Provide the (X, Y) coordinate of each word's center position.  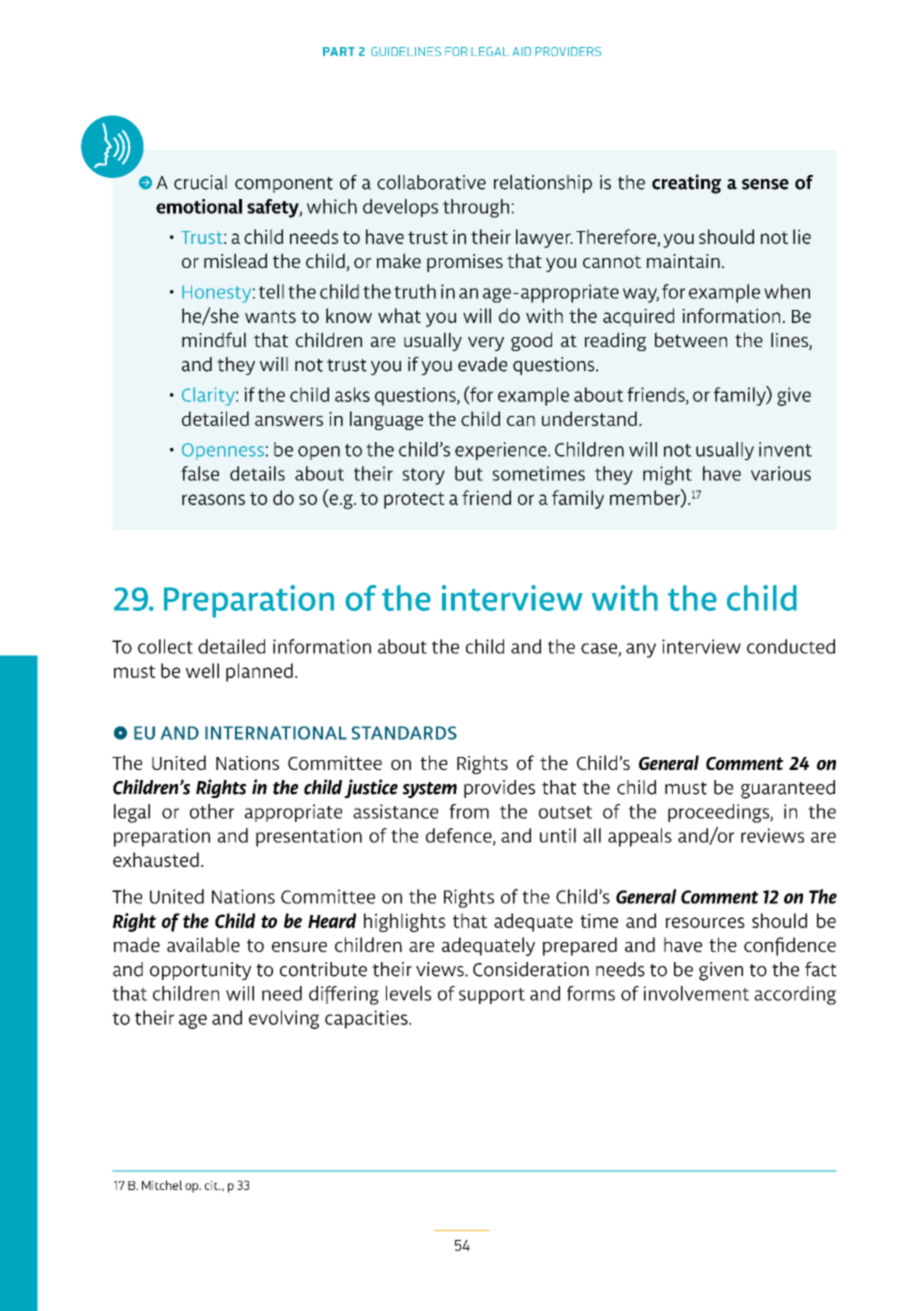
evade (482, 364)
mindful (214, 339)
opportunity (201, 971)
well (202, 670)
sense (765, 184)
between (691, 339)
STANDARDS (404, 733)
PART (339, 51)
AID (521, 51)
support (492, 996)
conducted (791, 646)
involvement (696, 993)
